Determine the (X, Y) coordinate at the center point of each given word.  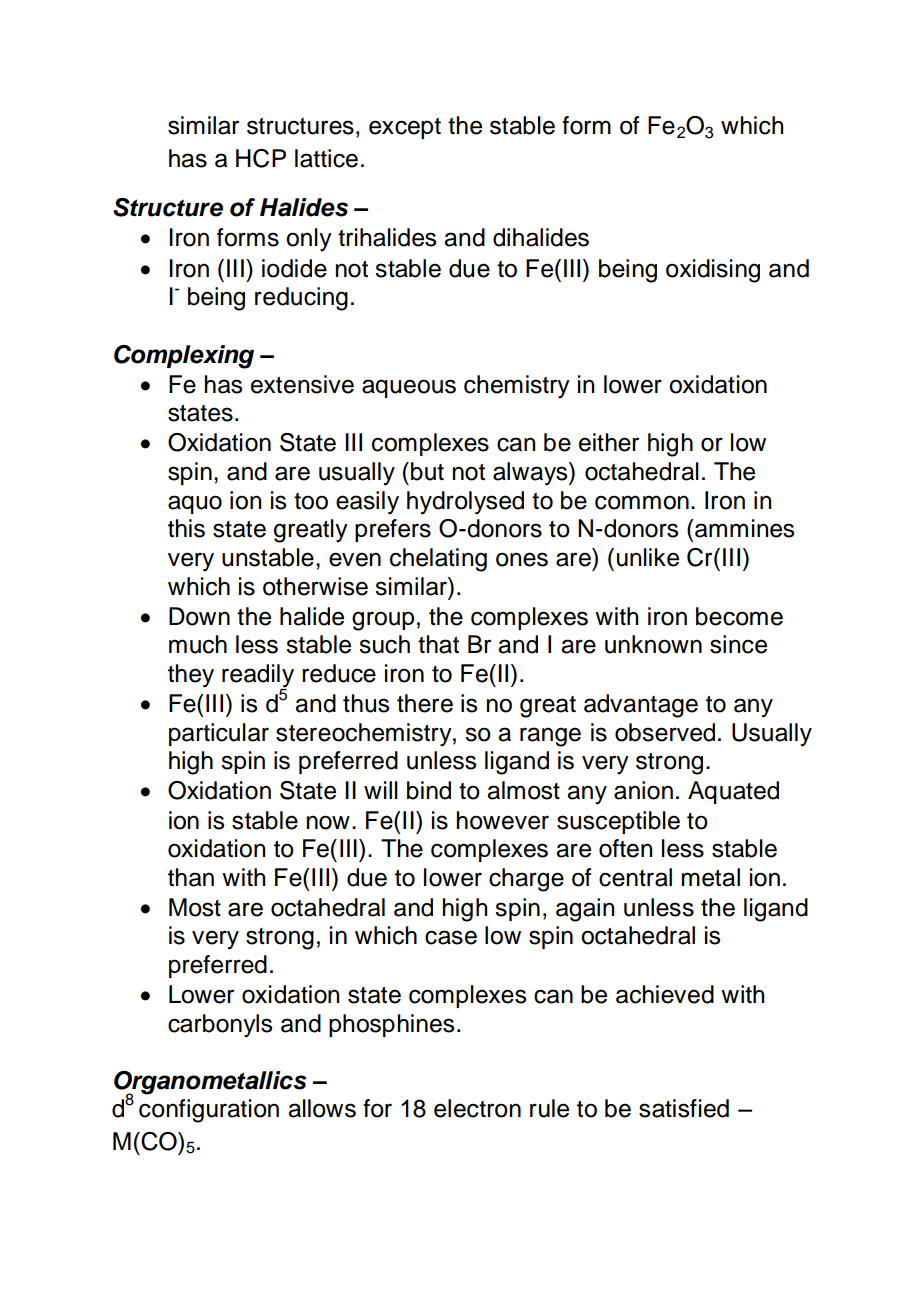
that (438, 644)
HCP (261, 158)
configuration (209, 1111)
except (405, 128)
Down (199, 616)
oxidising (713, 271)
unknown (653, 644)
